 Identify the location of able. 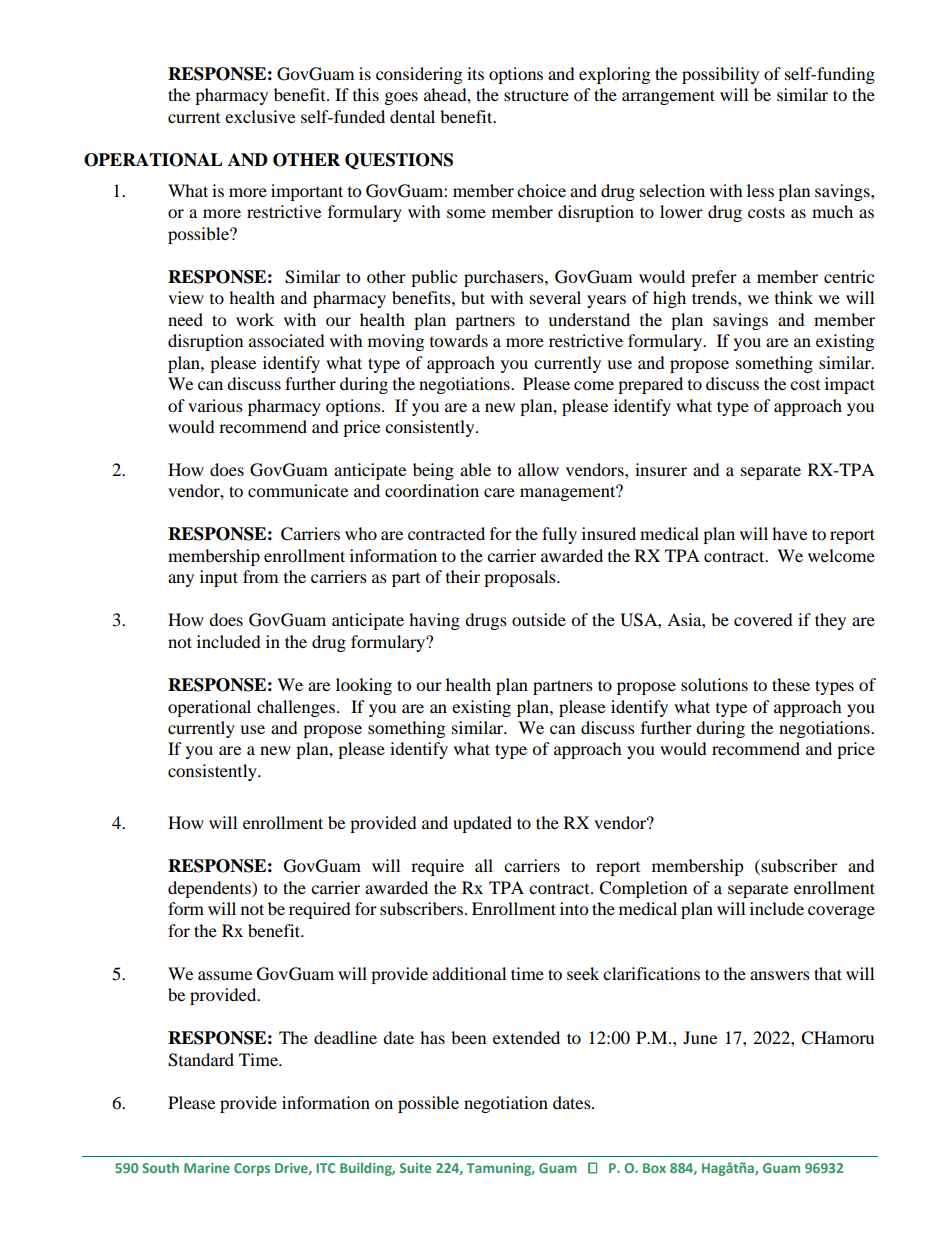
(475, 469).
